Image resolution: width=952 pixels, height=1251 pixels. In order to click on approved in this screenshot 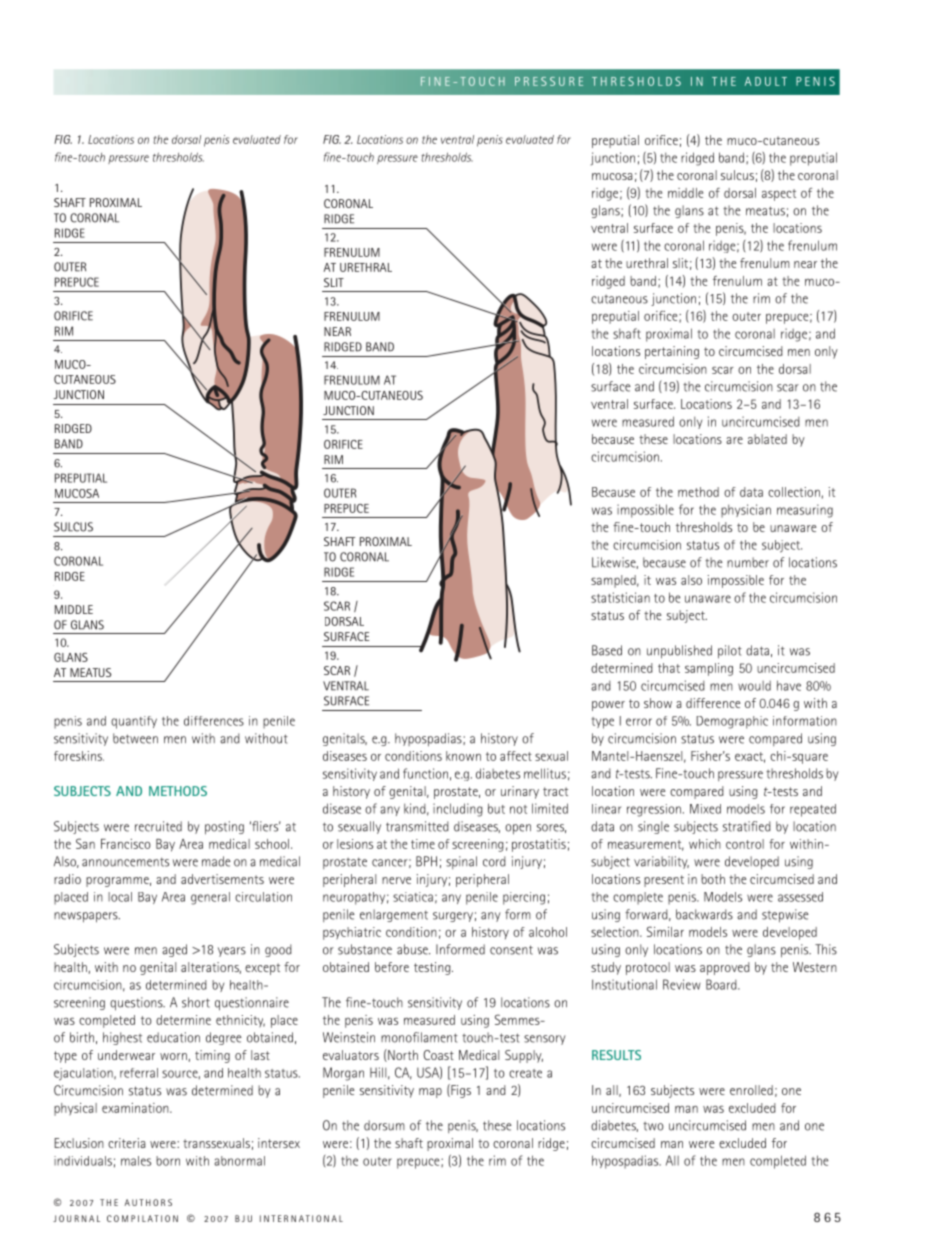, I will do `click(725, 968)`.
